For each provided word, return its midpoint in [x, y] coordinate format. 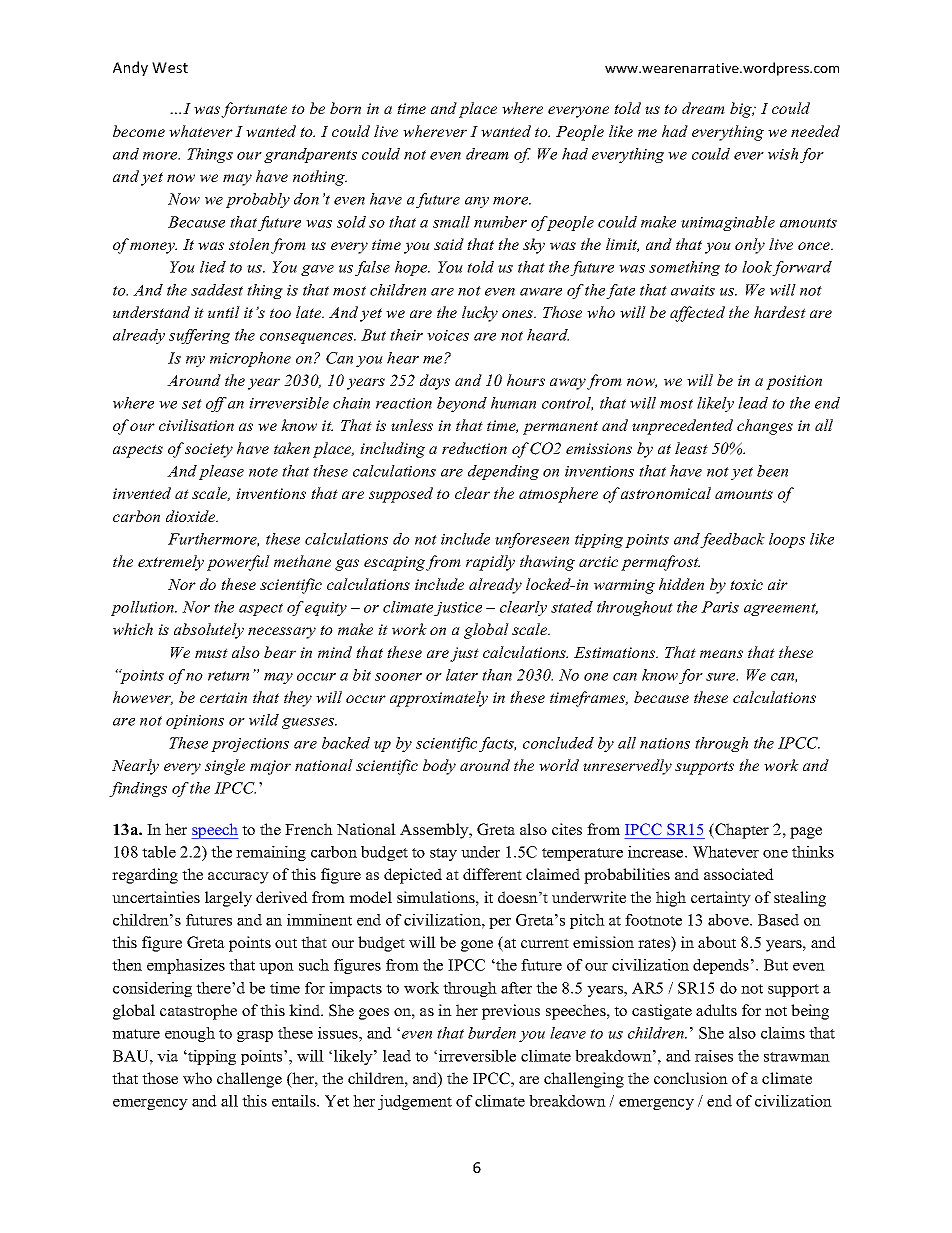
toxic [746, 584]
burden [492, 1033]
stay [443, 854]
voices [448, 335]
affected [697, 314]
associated [739, 874]
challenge [249, 1080]
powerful [238, 563]
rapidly [490, 563]
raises [714, 1056]
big [742, 110]
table [159, 852]
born [345, 108]
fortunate [254, 110]
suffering [199, 336]
